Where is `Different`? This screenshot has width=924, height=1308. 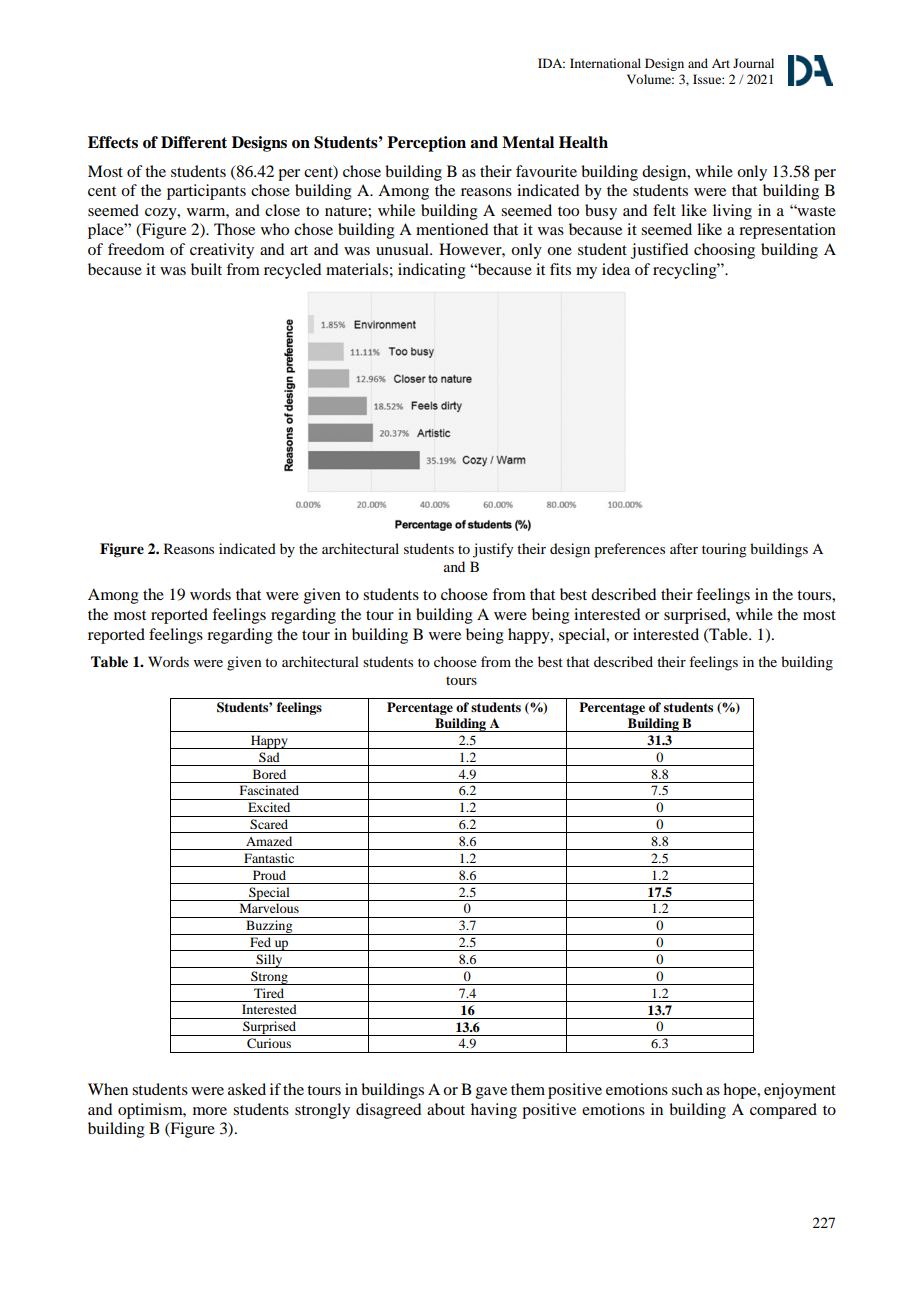 Different is located at coordinates (194, 142).
